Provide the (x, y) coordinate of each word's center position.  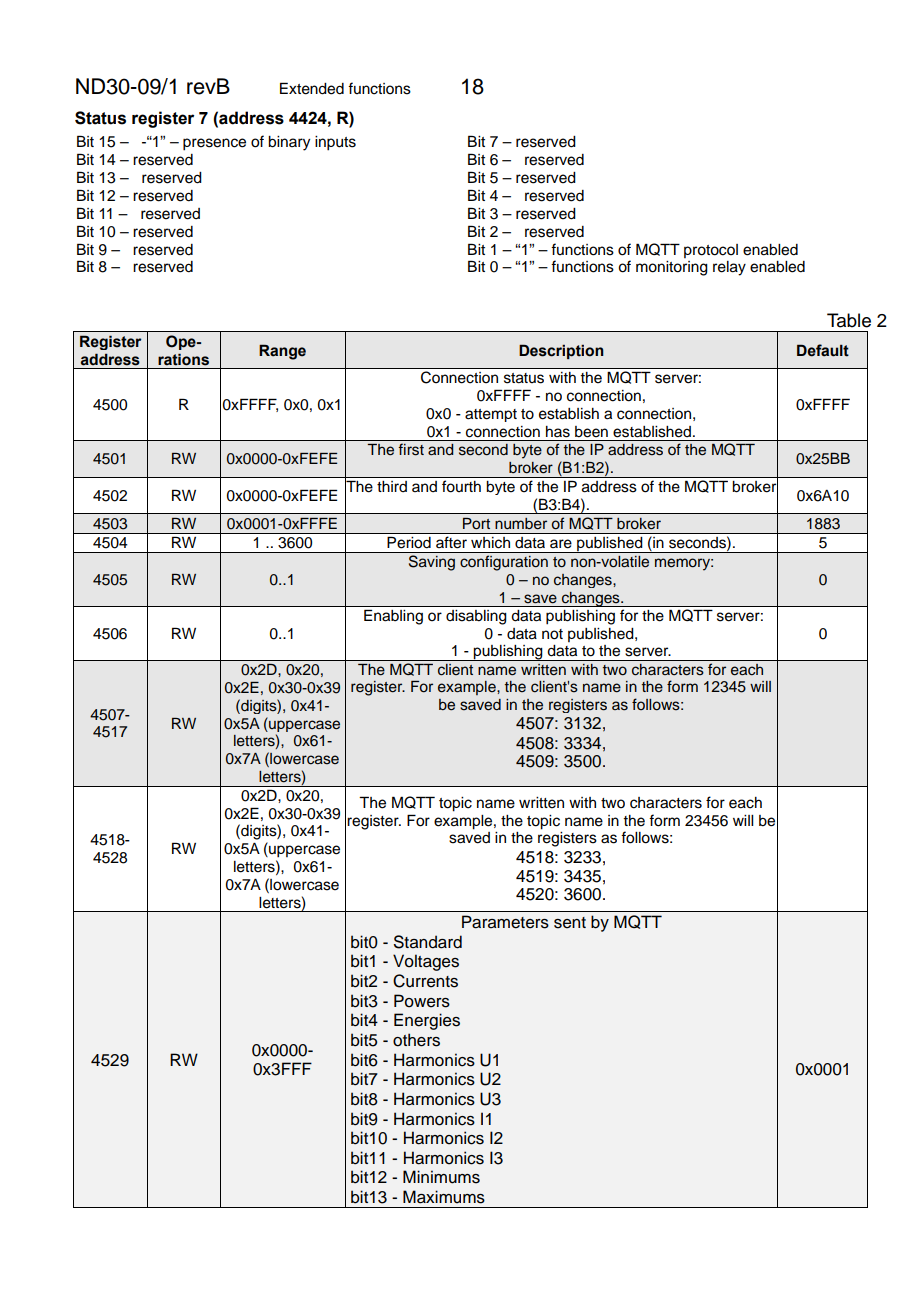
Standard (428, 942)
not (552, 634)
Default (823, 350)
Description (561, 351)
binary (289, 143)
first (411, 449)
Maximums (444, 1197)
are (561, 544)
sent (570, 923)
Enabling (393, 617)
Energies (427, 1021)
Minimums (441, 1177)
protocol (711, 251)
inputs (335, 143)
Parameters (505, 922)
